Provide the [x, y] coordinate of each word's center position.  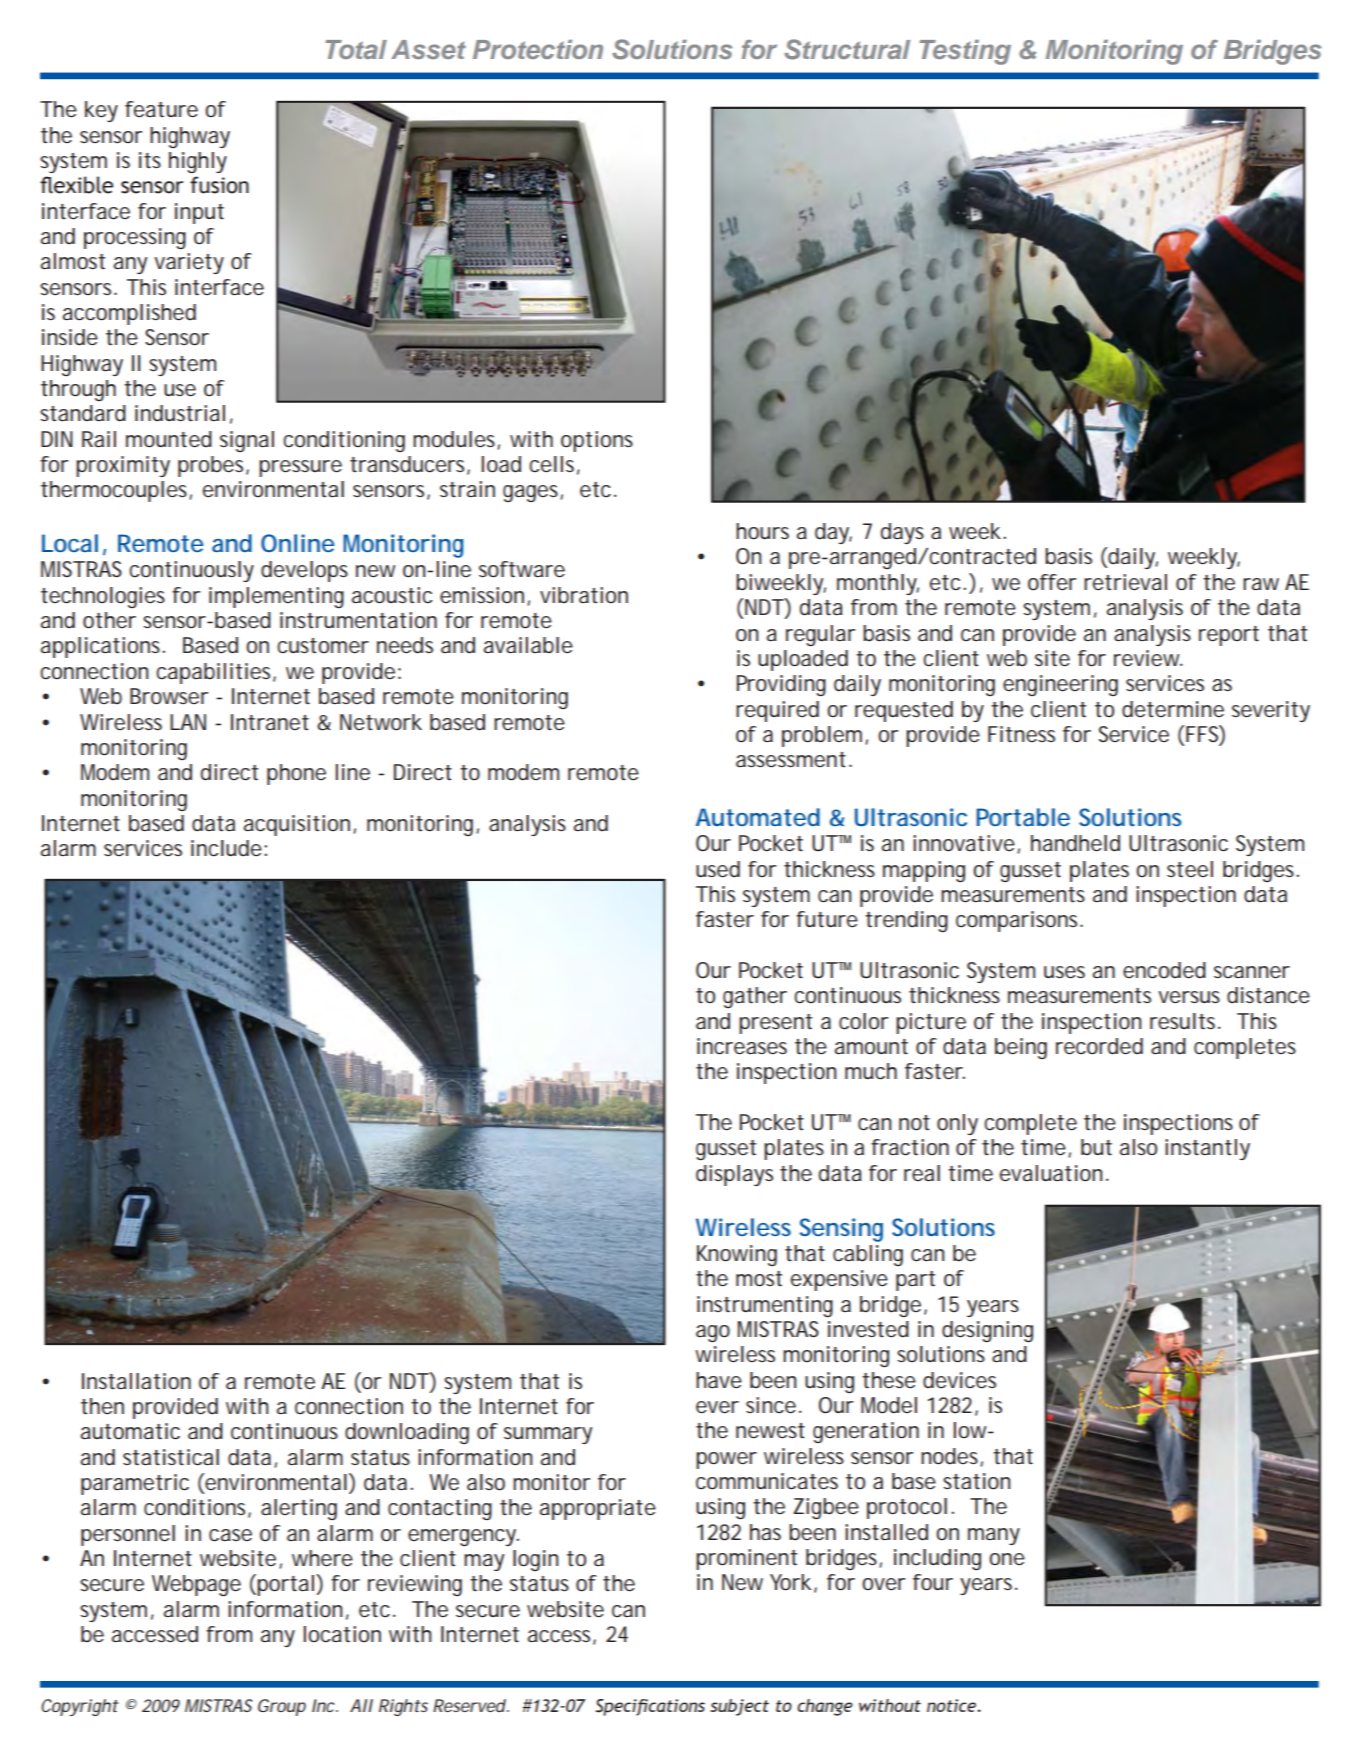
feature [161, 109]
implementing [276, 597]
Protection [538, 49]
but [1096, 1147]
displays [734, 1175]
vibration [584, 595]
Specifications [650, 1707]
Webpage [196, 1585]
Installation [136, 1381]
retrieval [1125, 582]
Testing [965, 52]
